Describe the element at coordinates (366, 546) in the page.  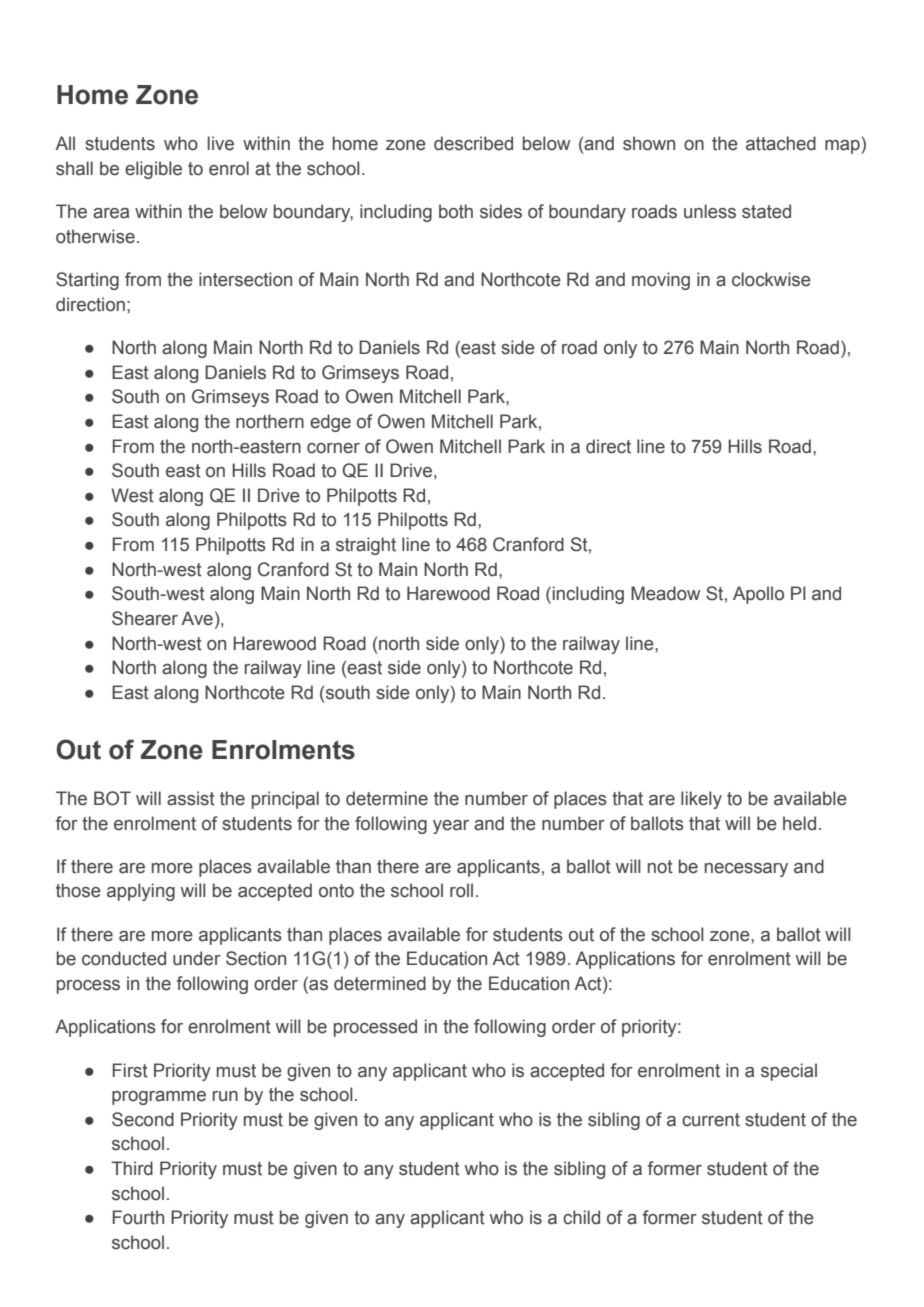
I see `straight` at that location.
